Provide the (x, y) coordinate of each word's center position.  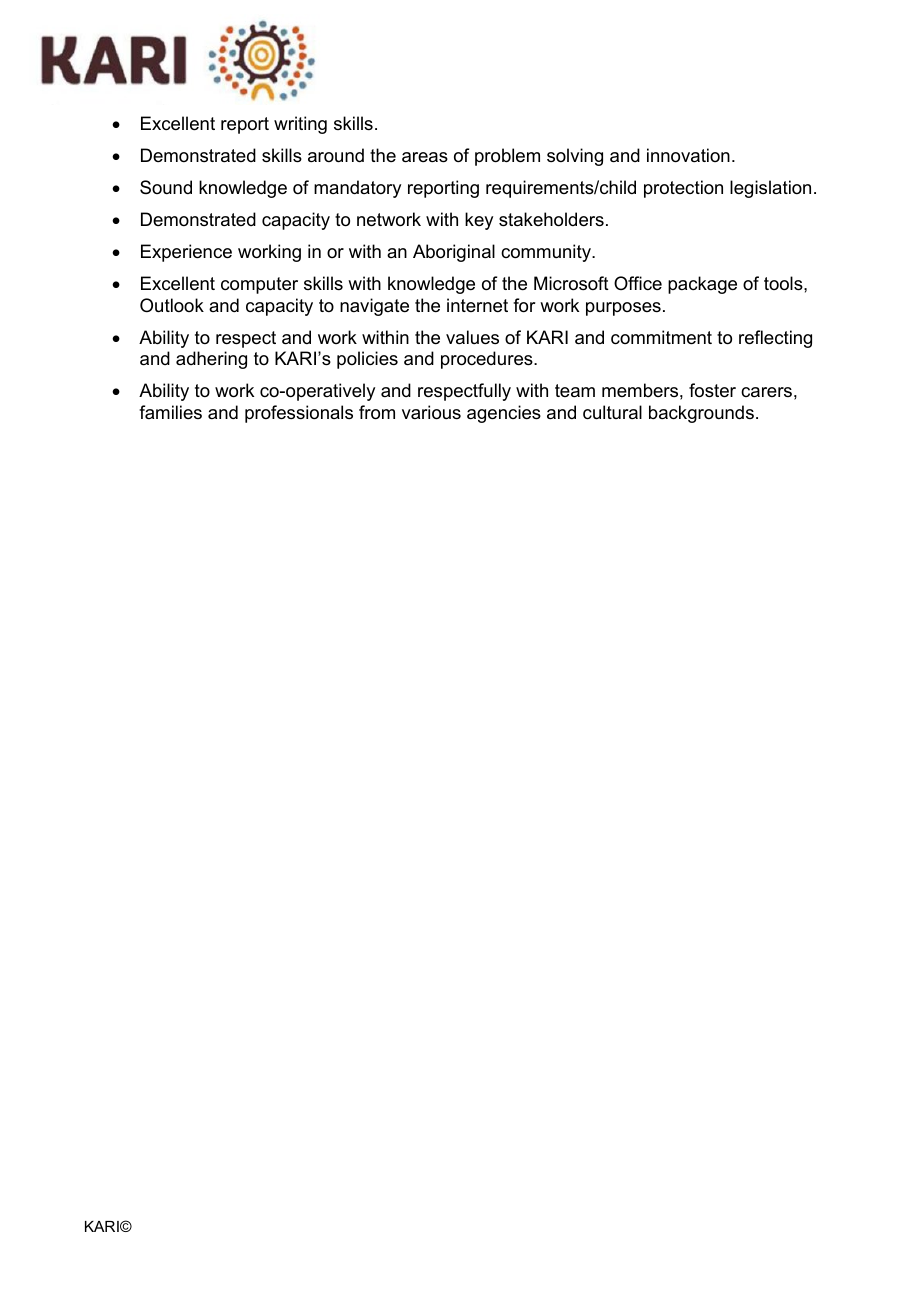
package (702, 285)
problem (507, 157)
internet (477, 305)
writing (300, 125)
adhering (211, 360)
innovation (688, 155)
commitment (661, 337)
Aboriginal (454, 253)
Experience (186, 253)
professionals (299, 414)
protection (683, 189)
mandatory (357, 189)
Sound (166, 187)
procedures (488, 360)
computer (259, 285)
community (547, 253)
